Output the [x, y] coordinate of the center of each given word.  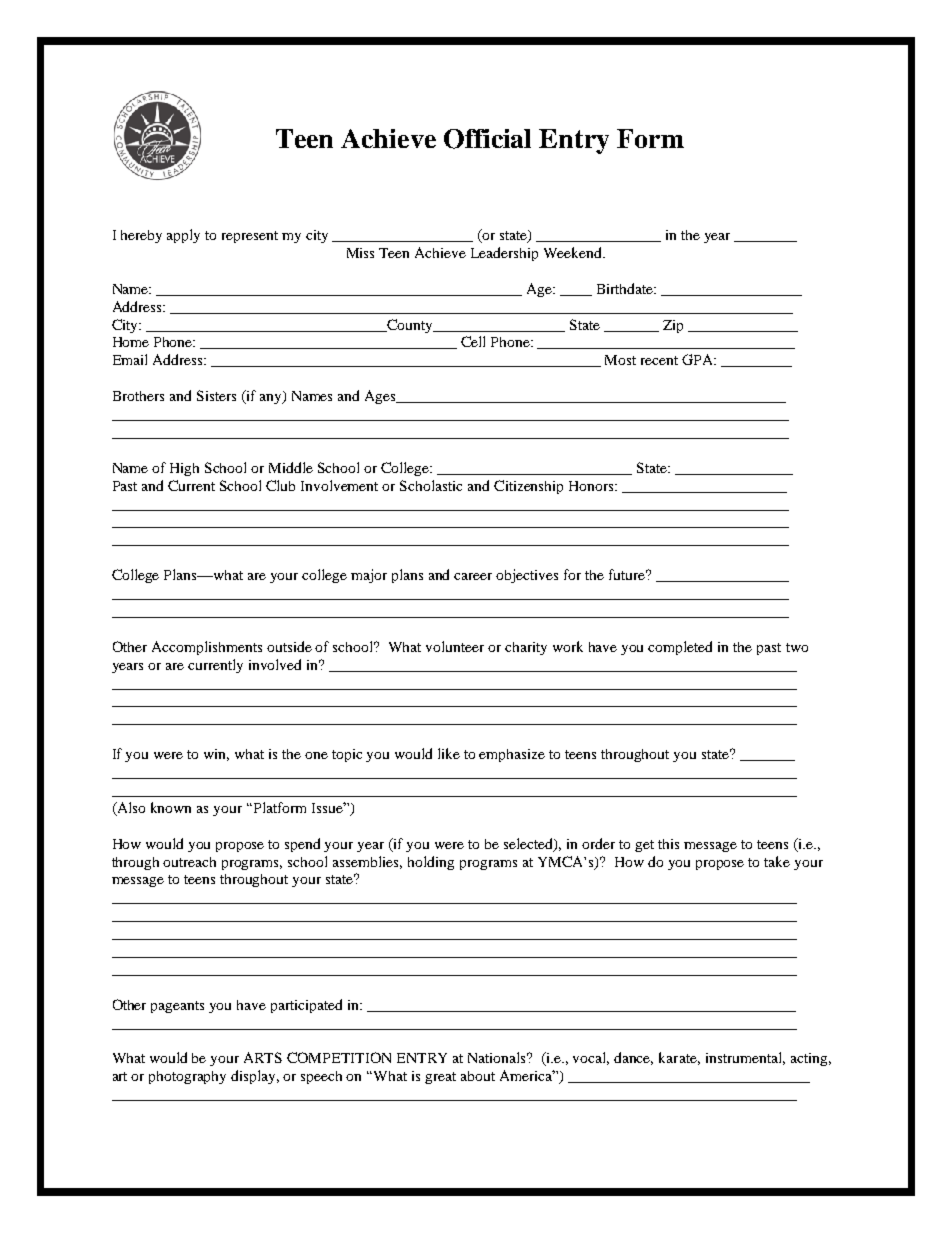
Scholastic [431, 485]
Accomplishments [207, 648]
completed [680, 648]
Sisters [216, 395]
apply [183, 236]
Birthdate [626, 288]
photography [187, 1077]
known [171, 807]
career [473, 576]
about [478, 1076]
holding [431, 863]
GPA [699, 359]
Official [487, 139]
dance [633, 1058]
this [668, 844]
